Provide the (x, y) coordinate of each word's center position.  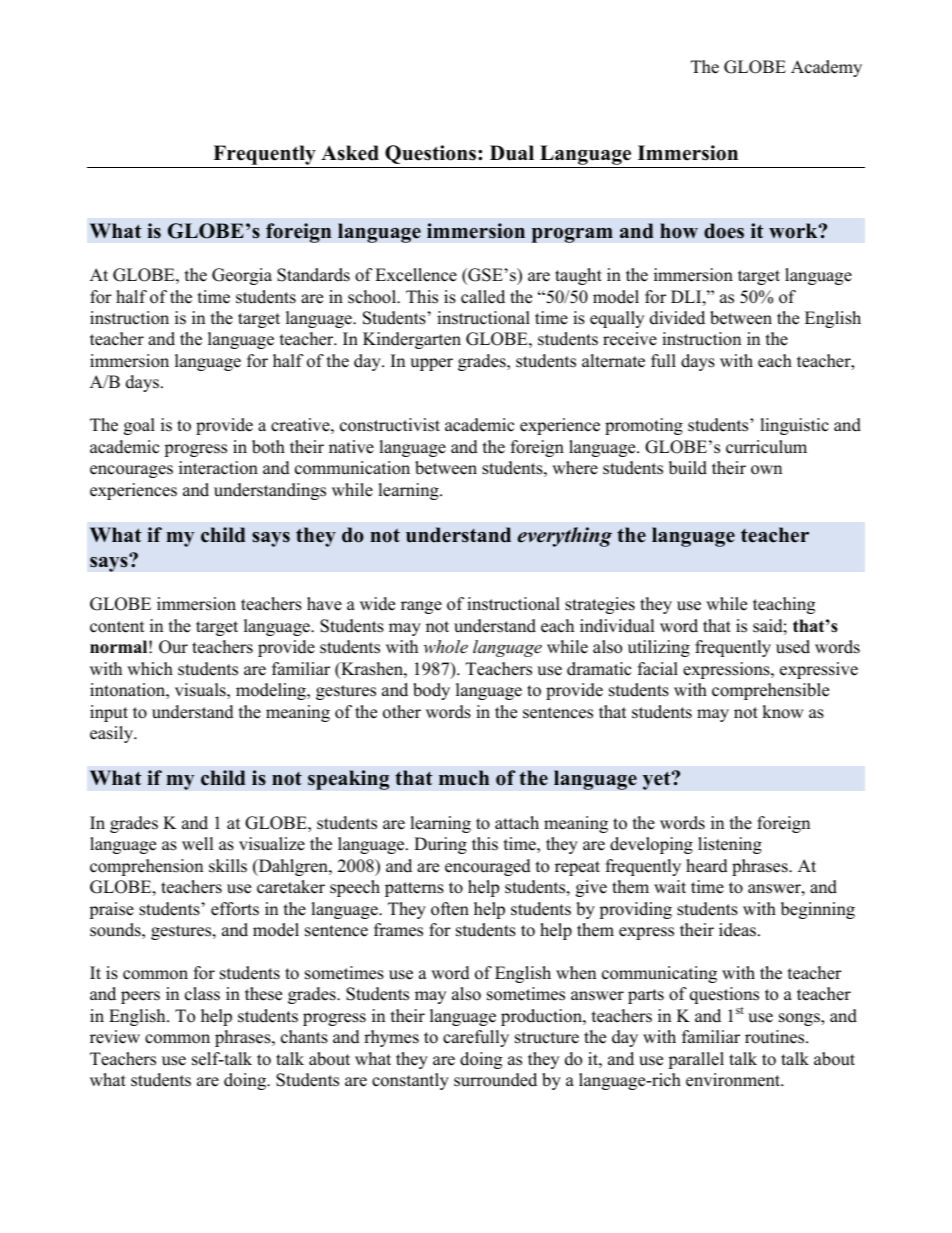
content (117, 627)
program (572, 235)
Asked (350, 153)
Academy (826, 68)
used (793, 647)
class (202, 994)
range (421, 607)
